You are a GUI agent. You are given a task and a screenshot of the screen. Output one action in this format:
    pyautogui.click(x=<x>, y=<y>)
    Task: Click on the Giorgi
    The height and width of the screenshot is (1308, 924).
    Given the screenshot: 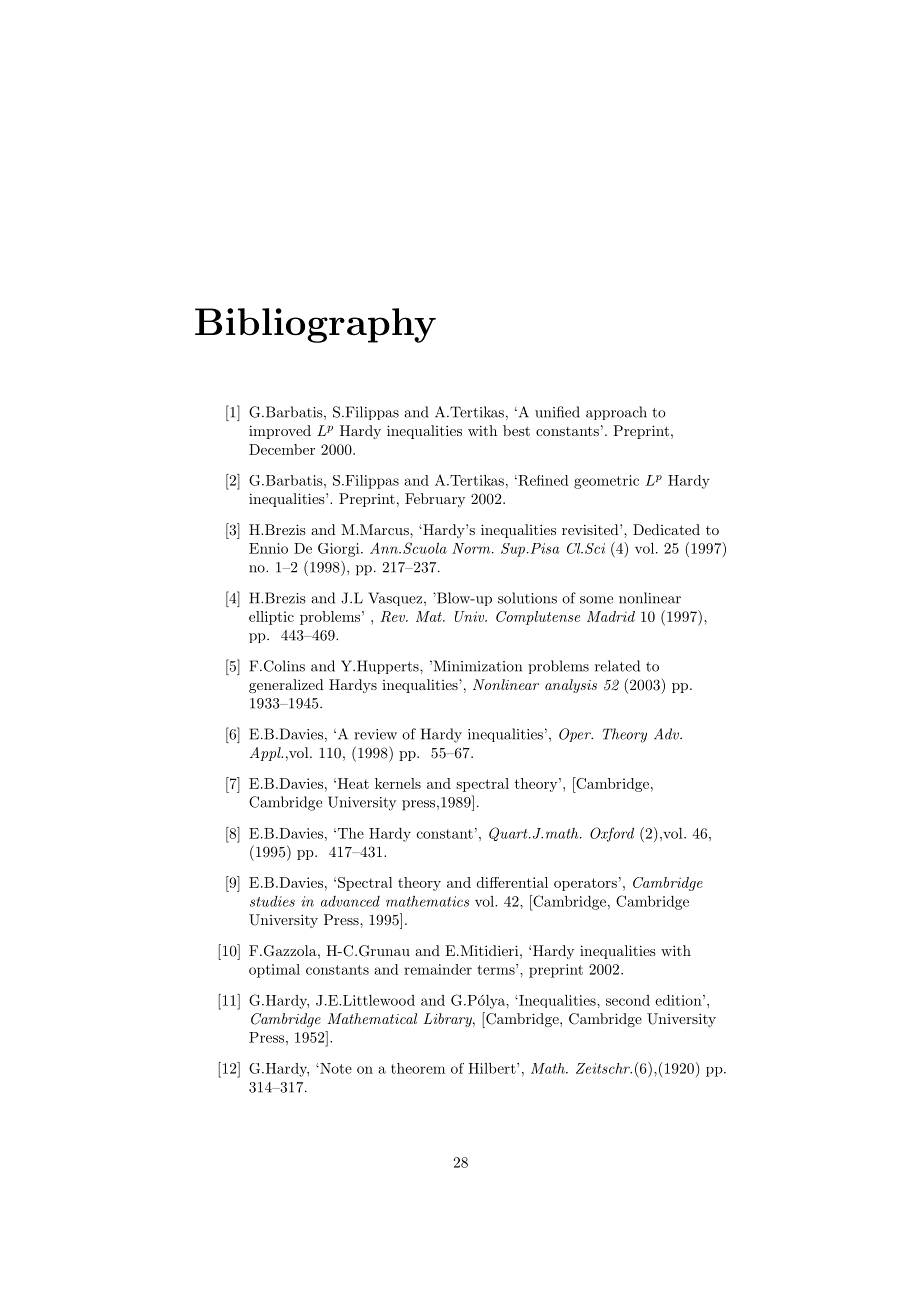 What is the action you would take?
    pyautogui.click(x=340, y=550)
